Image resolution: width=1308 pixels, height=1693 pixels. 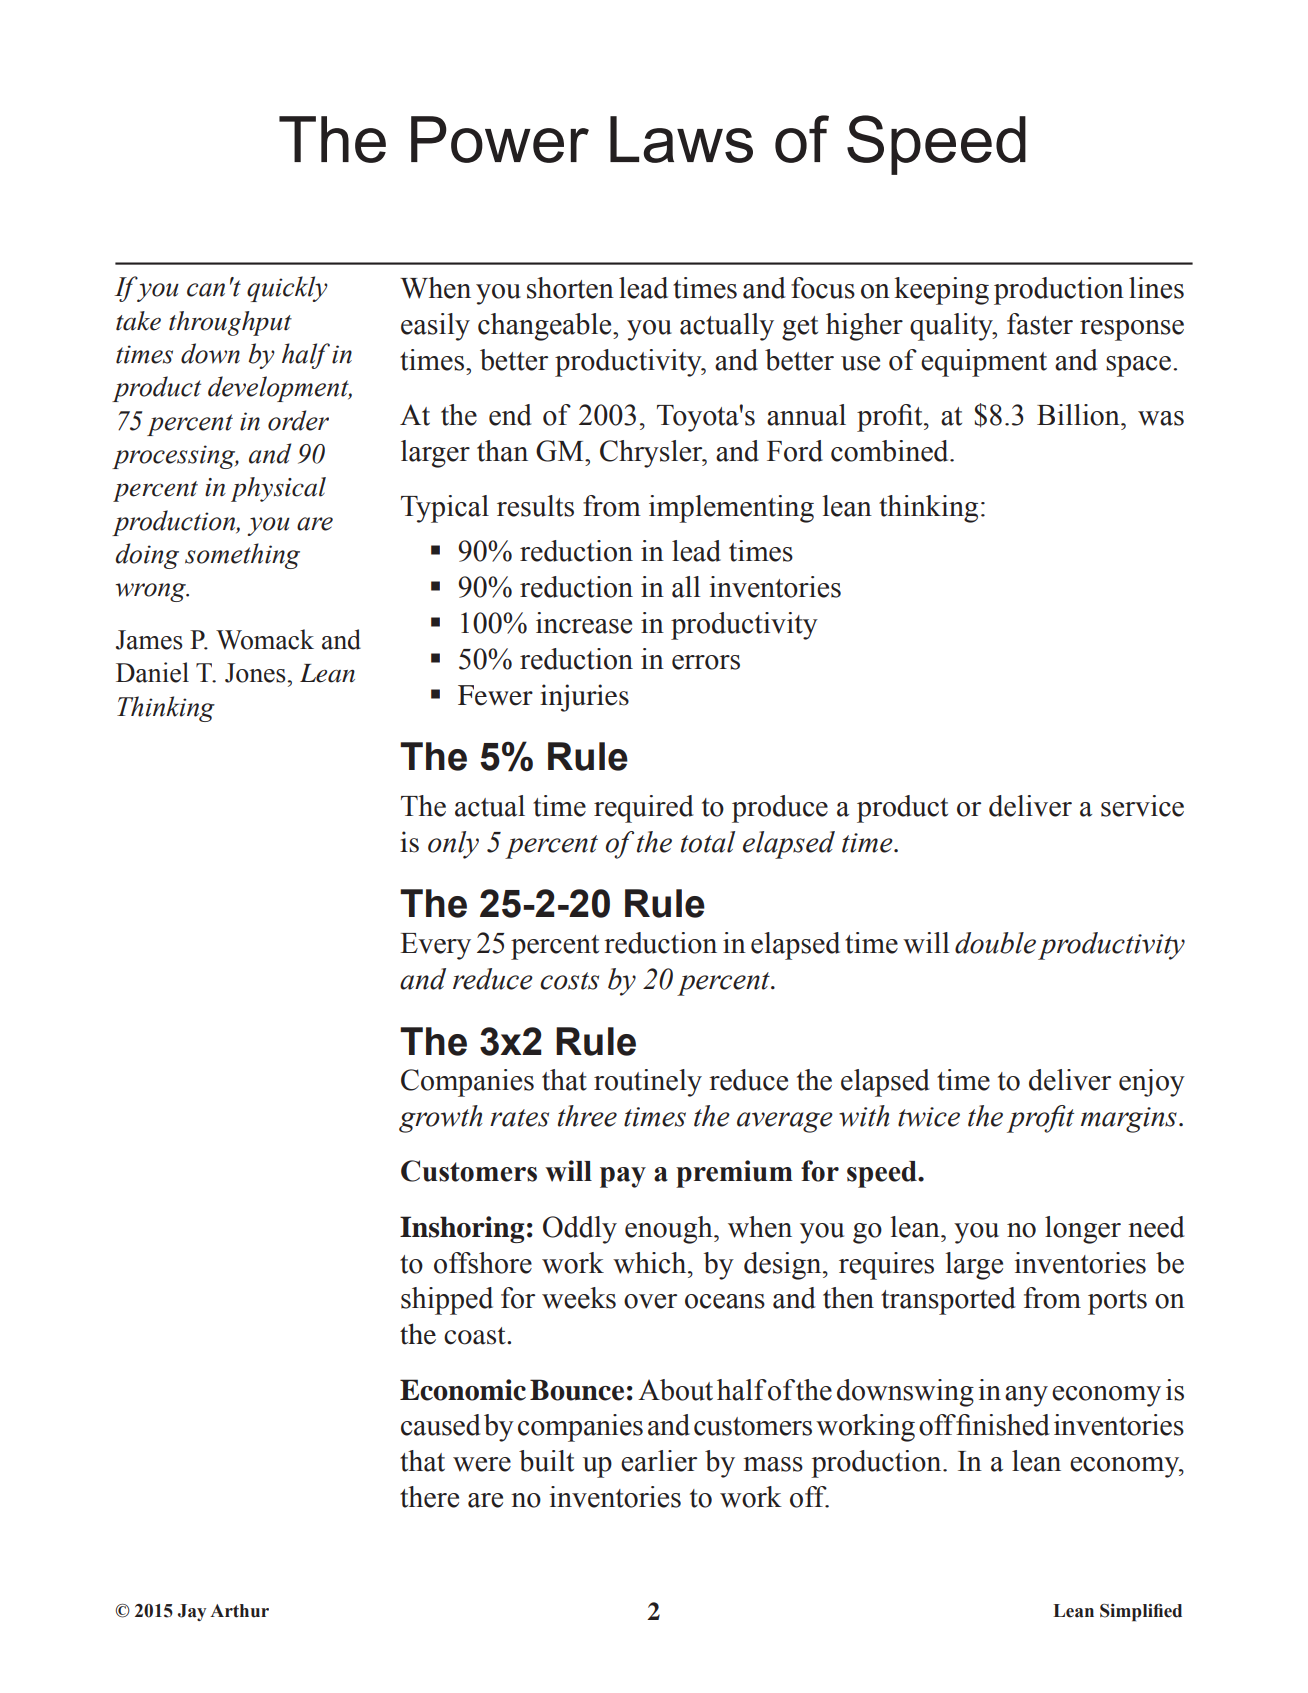 I want to click on service, so click(x=1142, y=806).
